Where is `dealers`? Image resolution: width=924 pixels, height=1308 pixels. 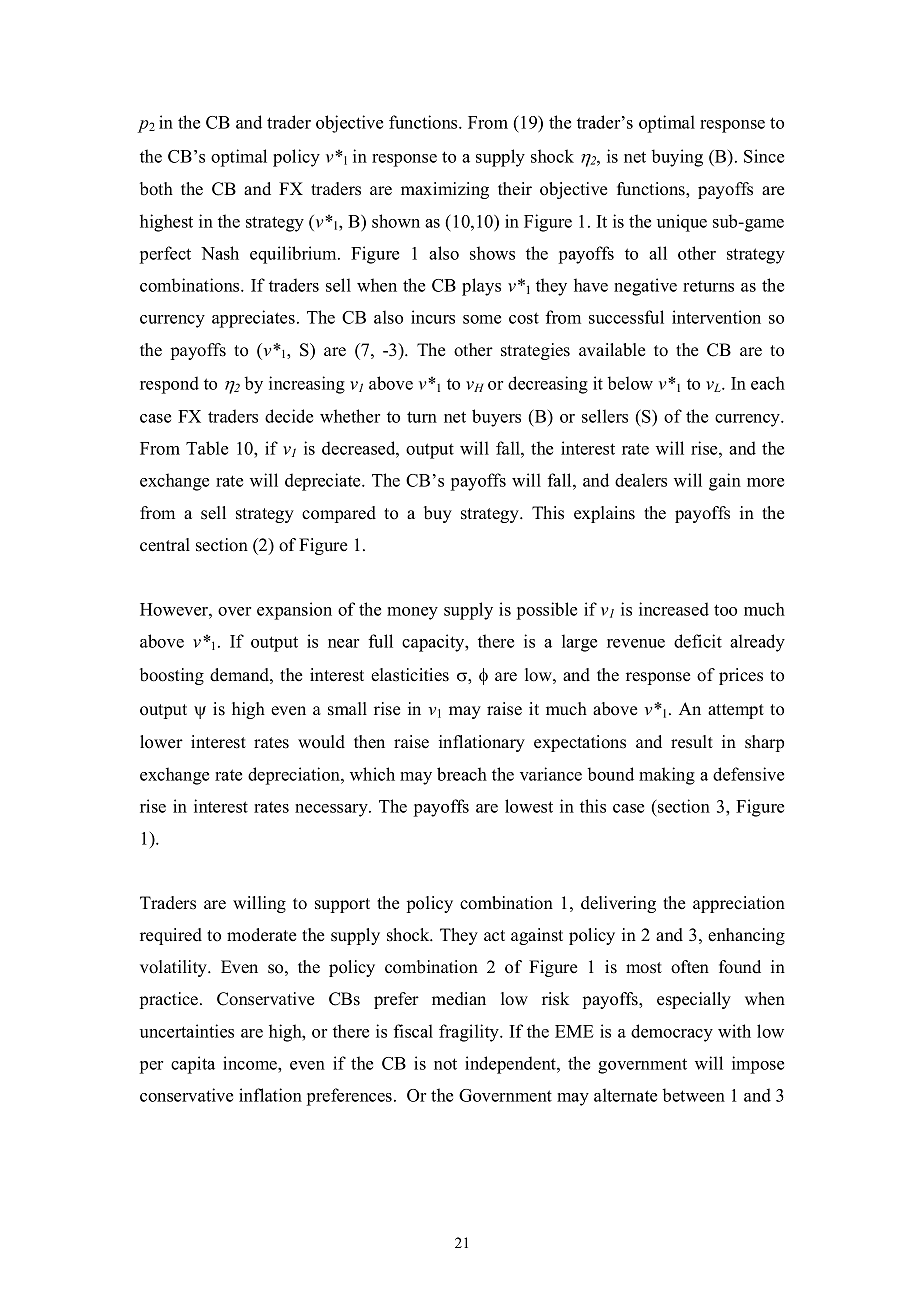
dealers is located at coordinates (641, 480).
